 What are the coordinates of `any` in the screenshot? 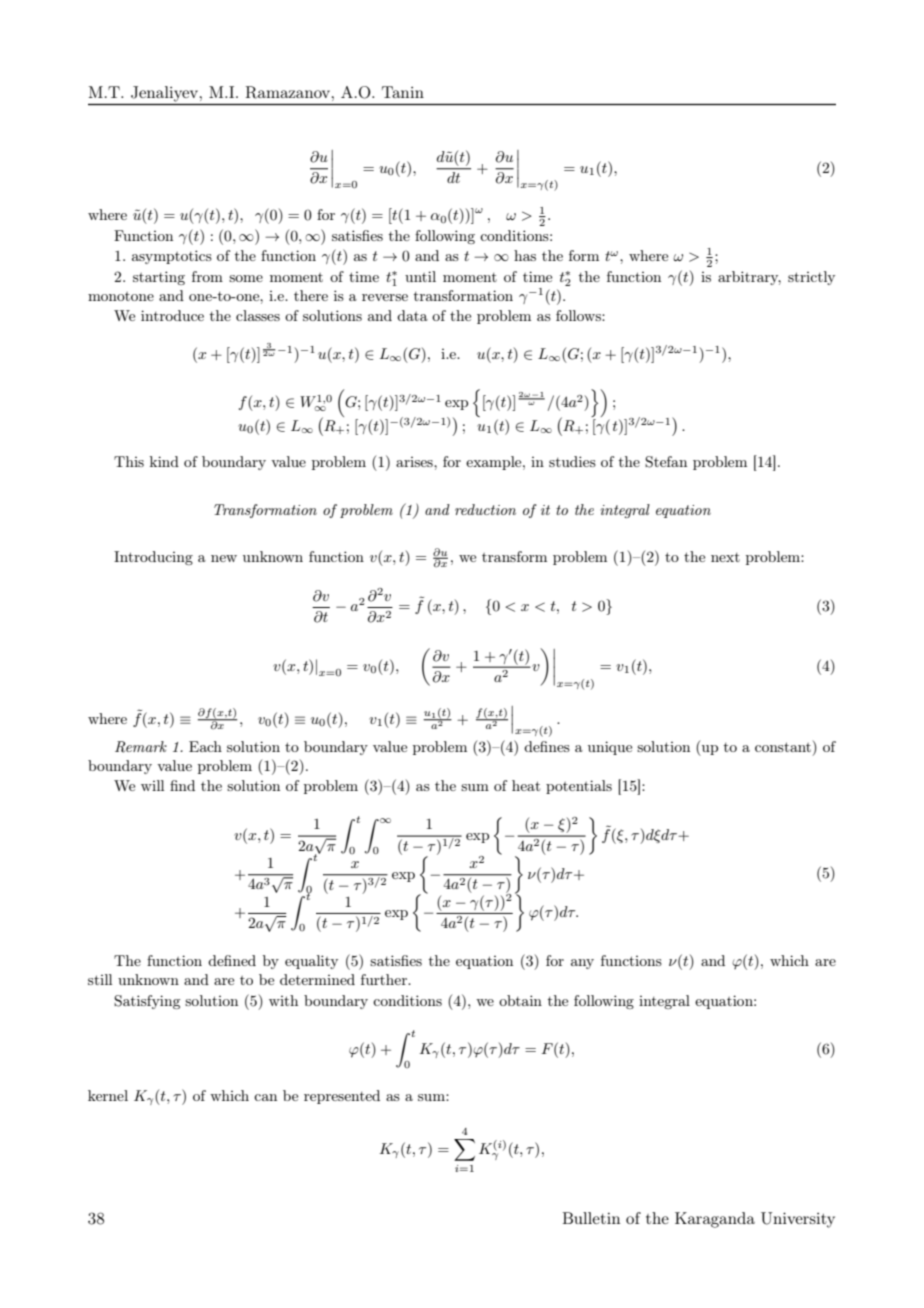 It's located at (582, 964).
